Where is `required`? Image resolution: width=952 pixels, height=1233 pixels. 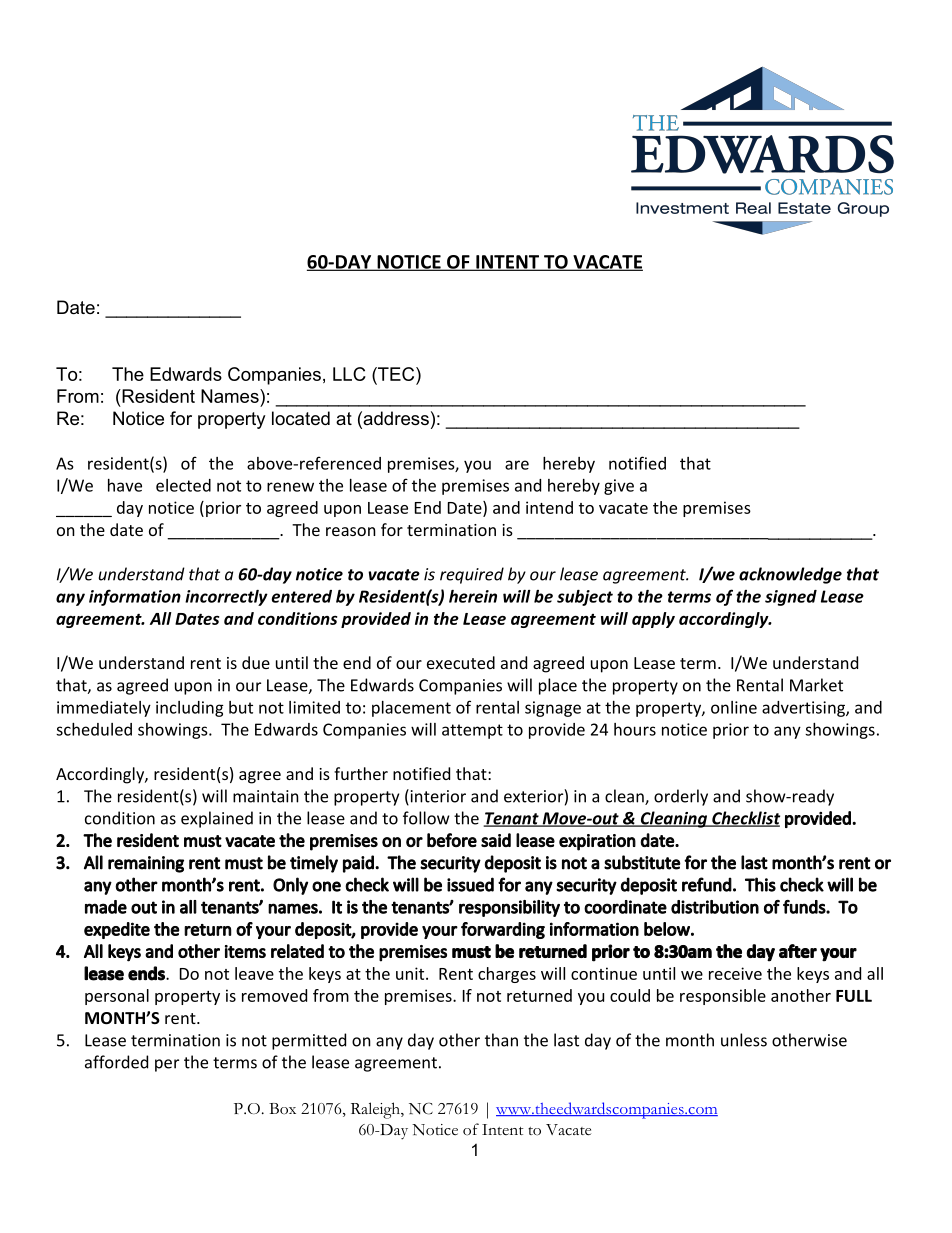
required is located at coordinates (472, 575).
